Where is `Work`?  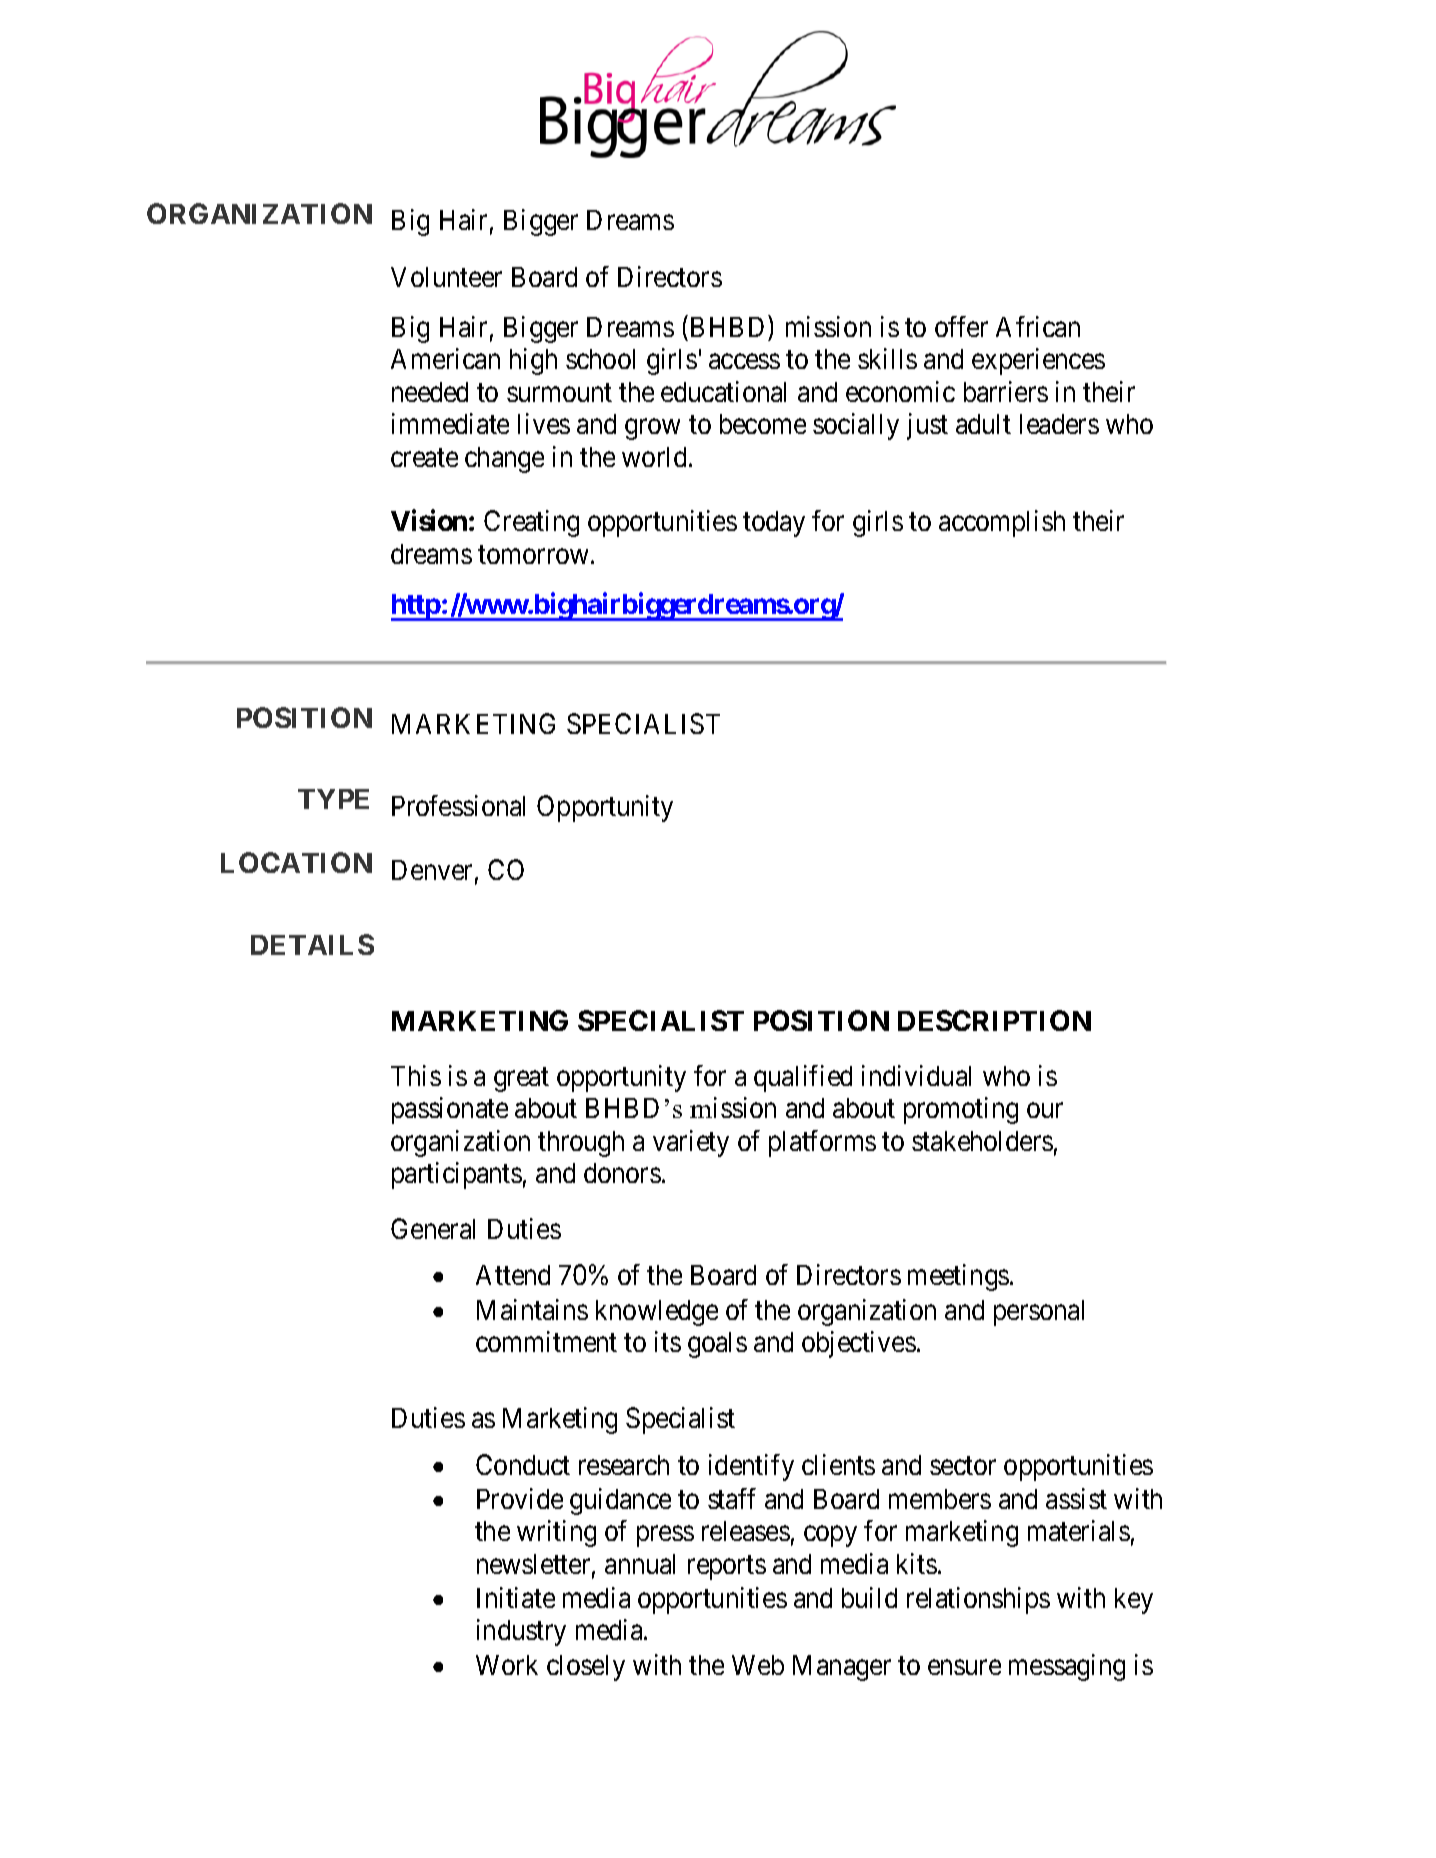
Work is located at coordinates (507, 1665).
